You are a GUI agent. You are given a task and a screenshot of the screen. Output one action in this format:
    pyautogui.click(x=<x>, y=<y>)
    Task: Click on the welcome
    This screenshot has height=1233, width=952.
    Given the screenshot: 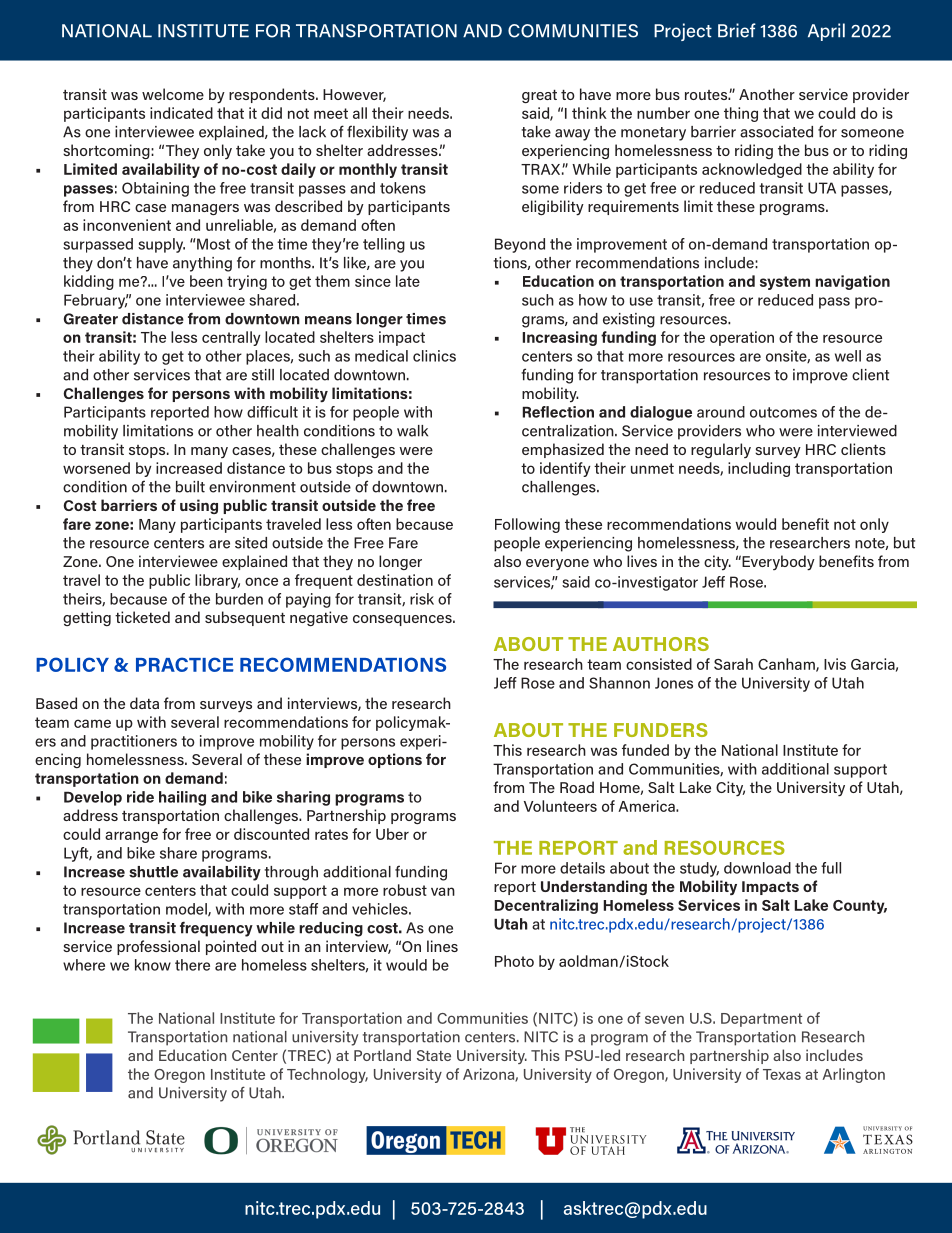 What is the action you would take?
    pyautogui.click(x=173, y=94)
